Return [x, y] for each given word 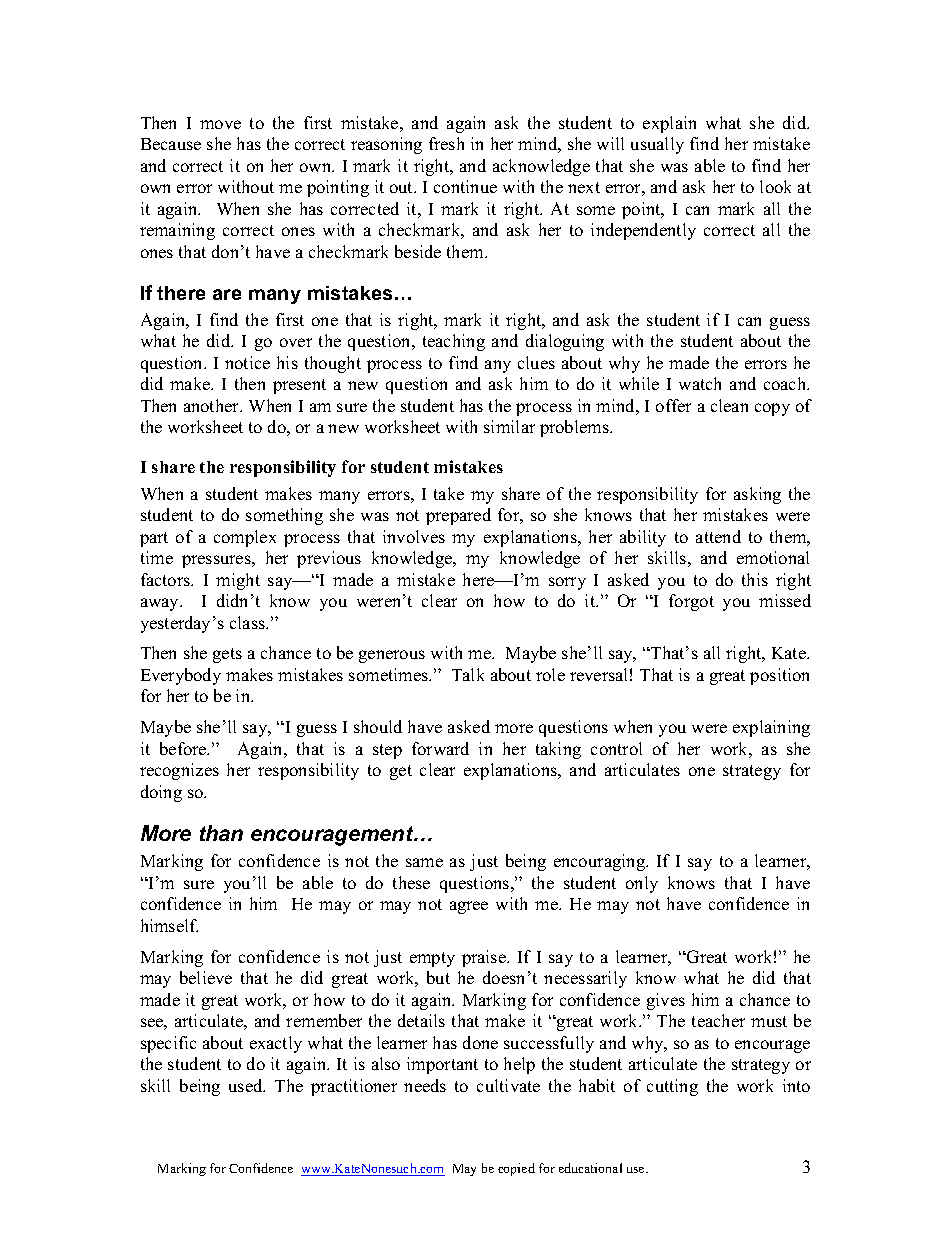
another [213, 405]
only [642, 884]
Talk [468, 674]
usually [657, 145]
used [247, 1085]
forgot [691, 602]
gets [227, 655]
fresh [446, 143]
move [220, 124]
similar [509, 426]
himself [169, 925]
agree [469, 907]
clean [729, 405]
